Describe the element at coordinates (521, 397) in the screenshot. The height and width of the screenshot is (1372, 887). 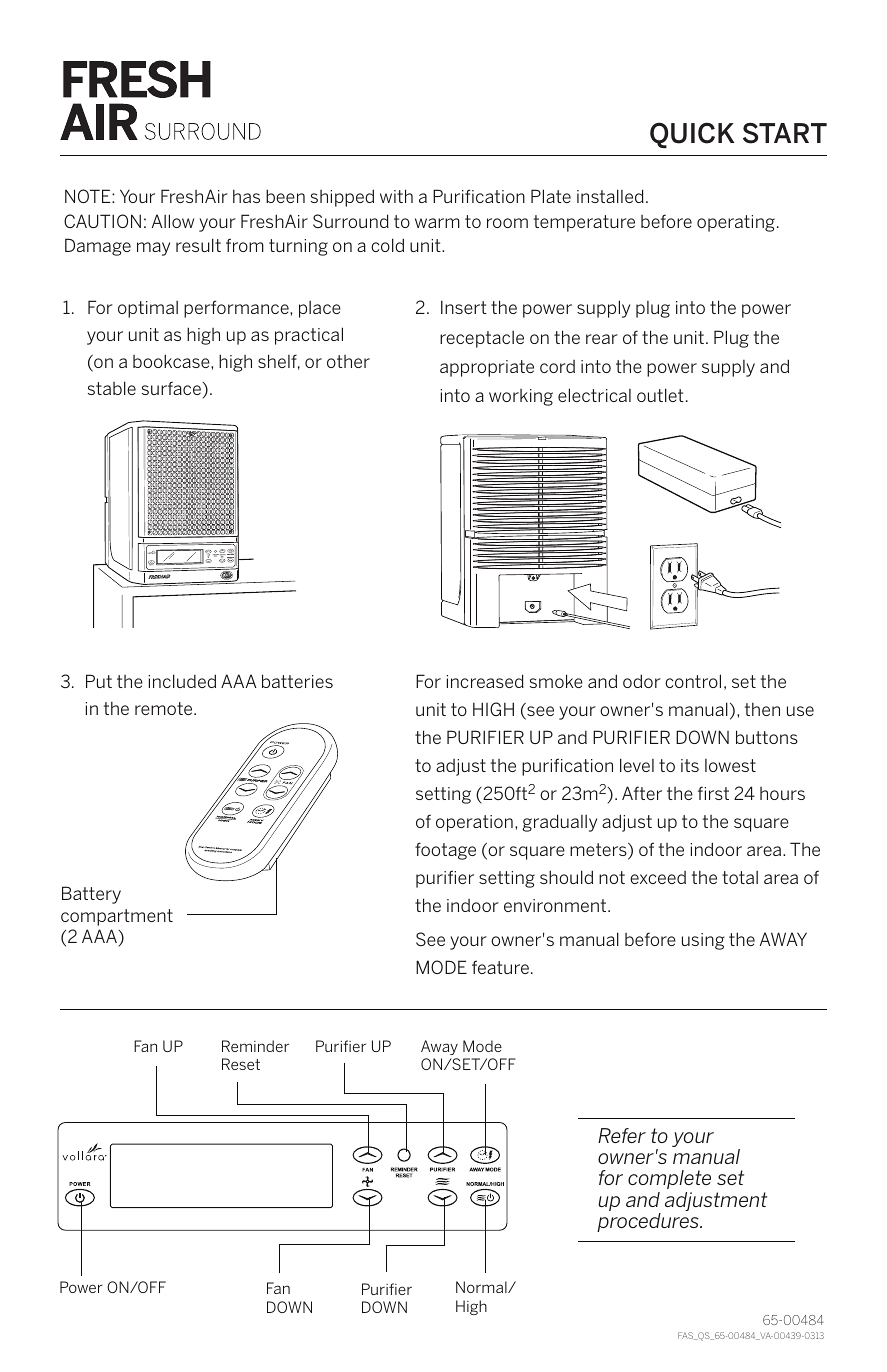
I see `working` at that location.
